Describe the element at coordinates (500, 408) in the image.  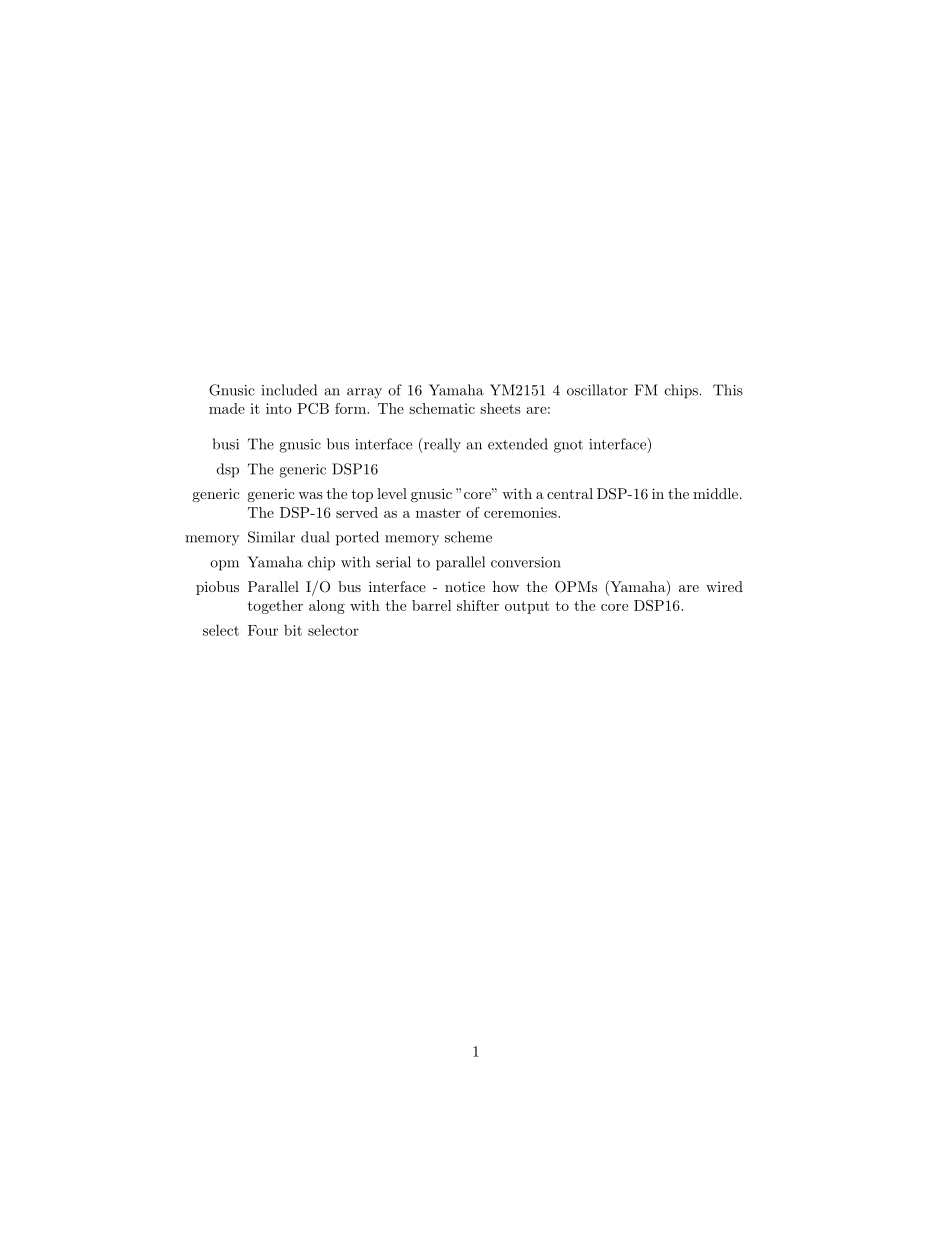
I see `sheets` at that location.
